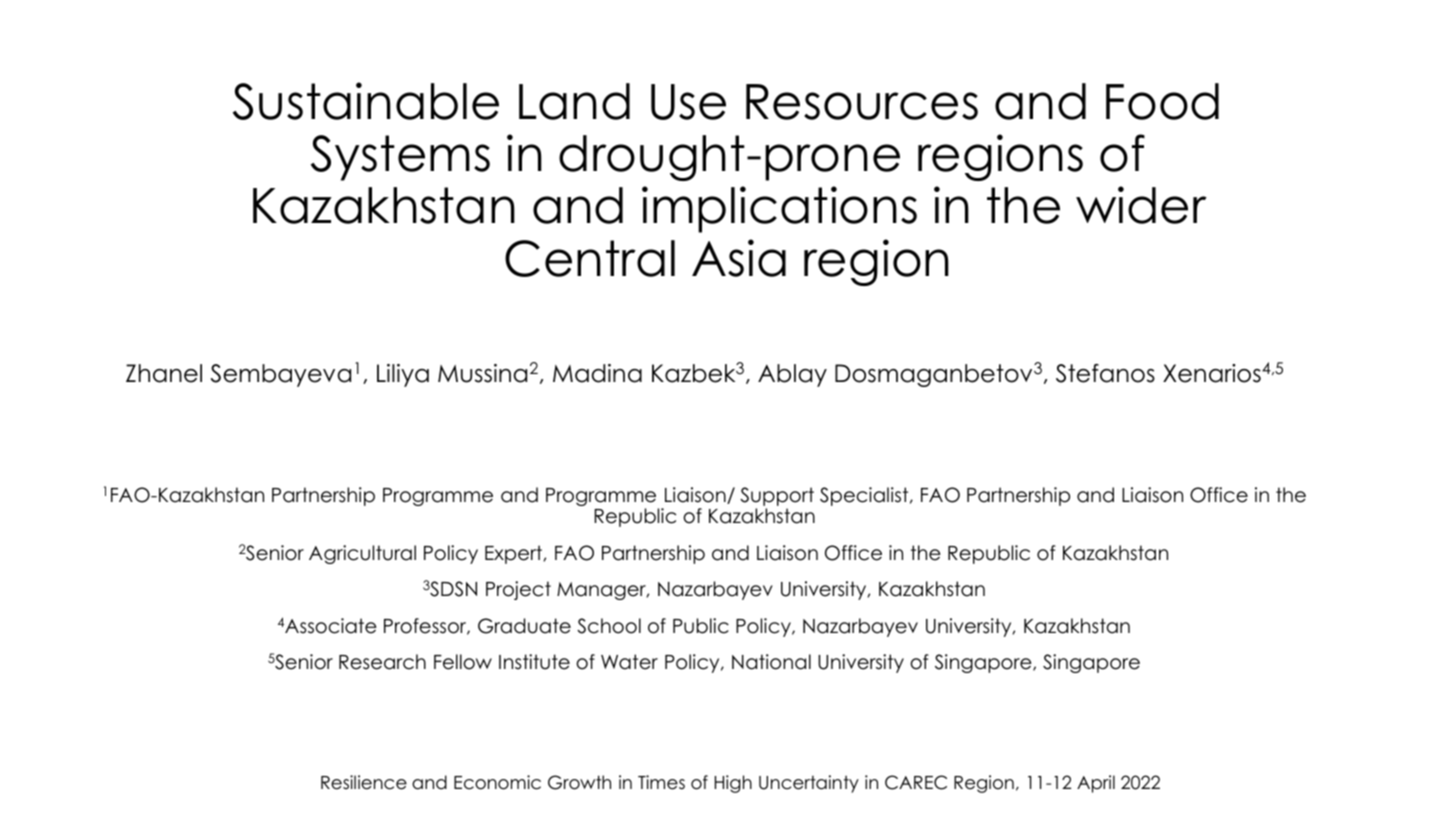 The image size is (1456, 819). What do you see at coordinates (1162, 101) in the screenshot?
I see `Food` at bounding box center [1162, 101].
